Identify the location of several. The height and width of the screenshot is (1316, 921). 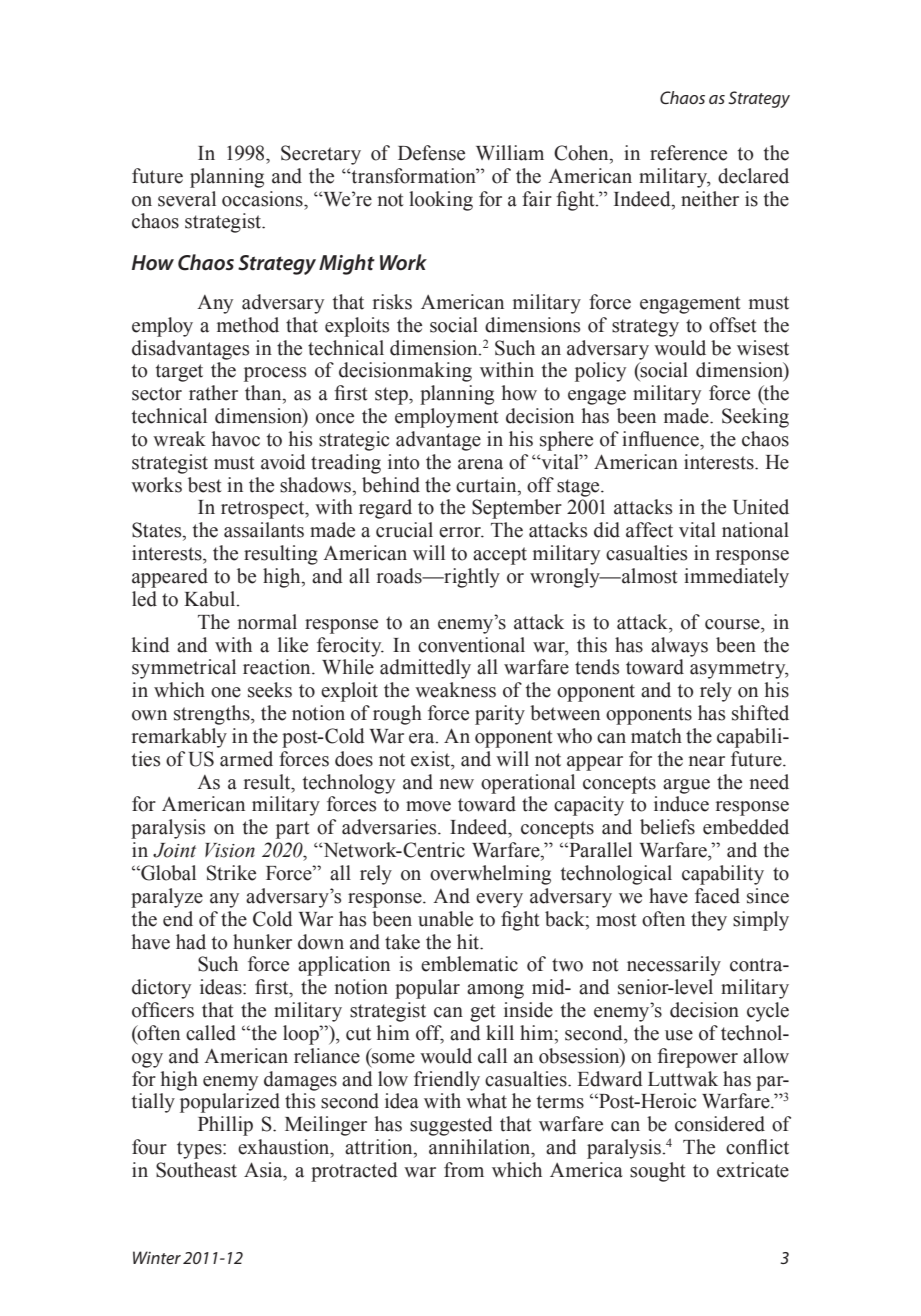
(187, 199).
